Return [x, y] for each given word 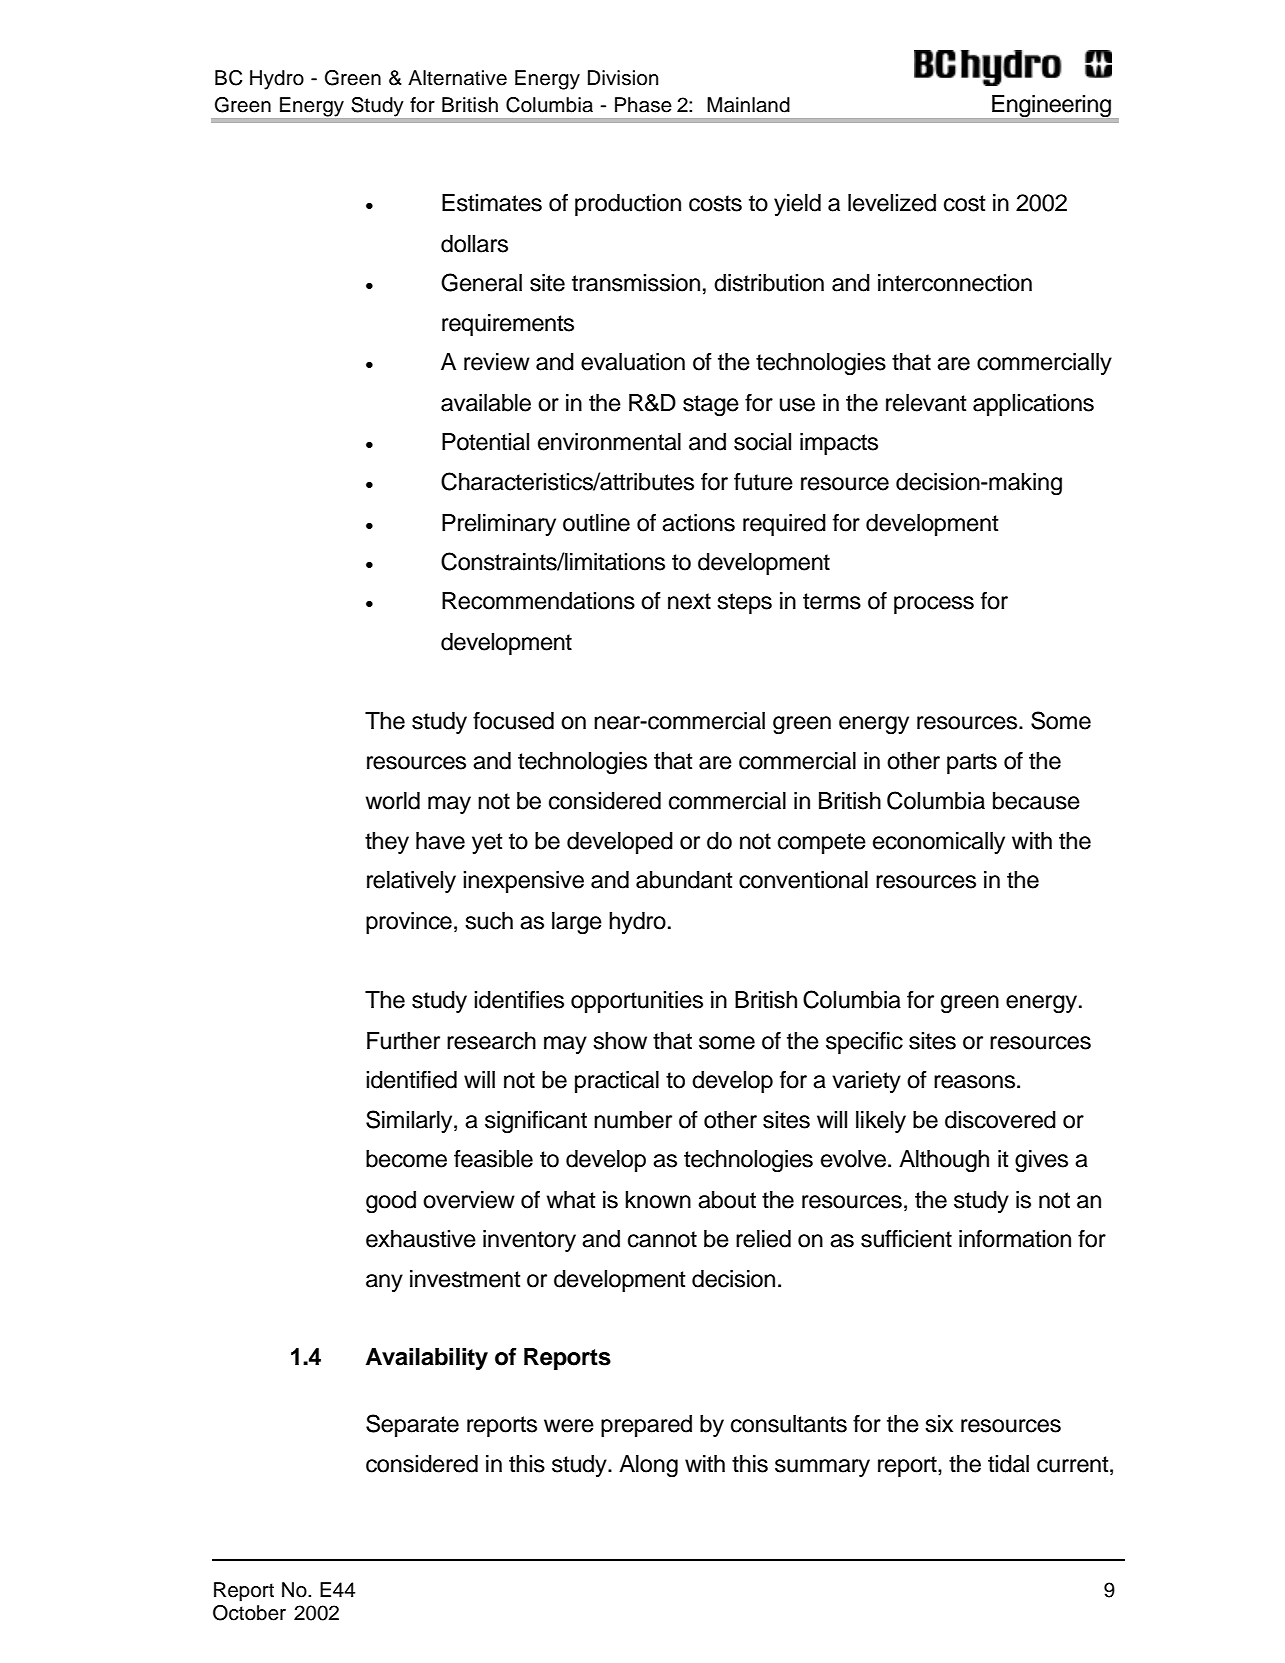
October [249, 1613]
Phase [643, 105]
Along [648, 1466]
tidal [1008, 1464]
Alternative [457, 78]
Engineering [1051, 106]
